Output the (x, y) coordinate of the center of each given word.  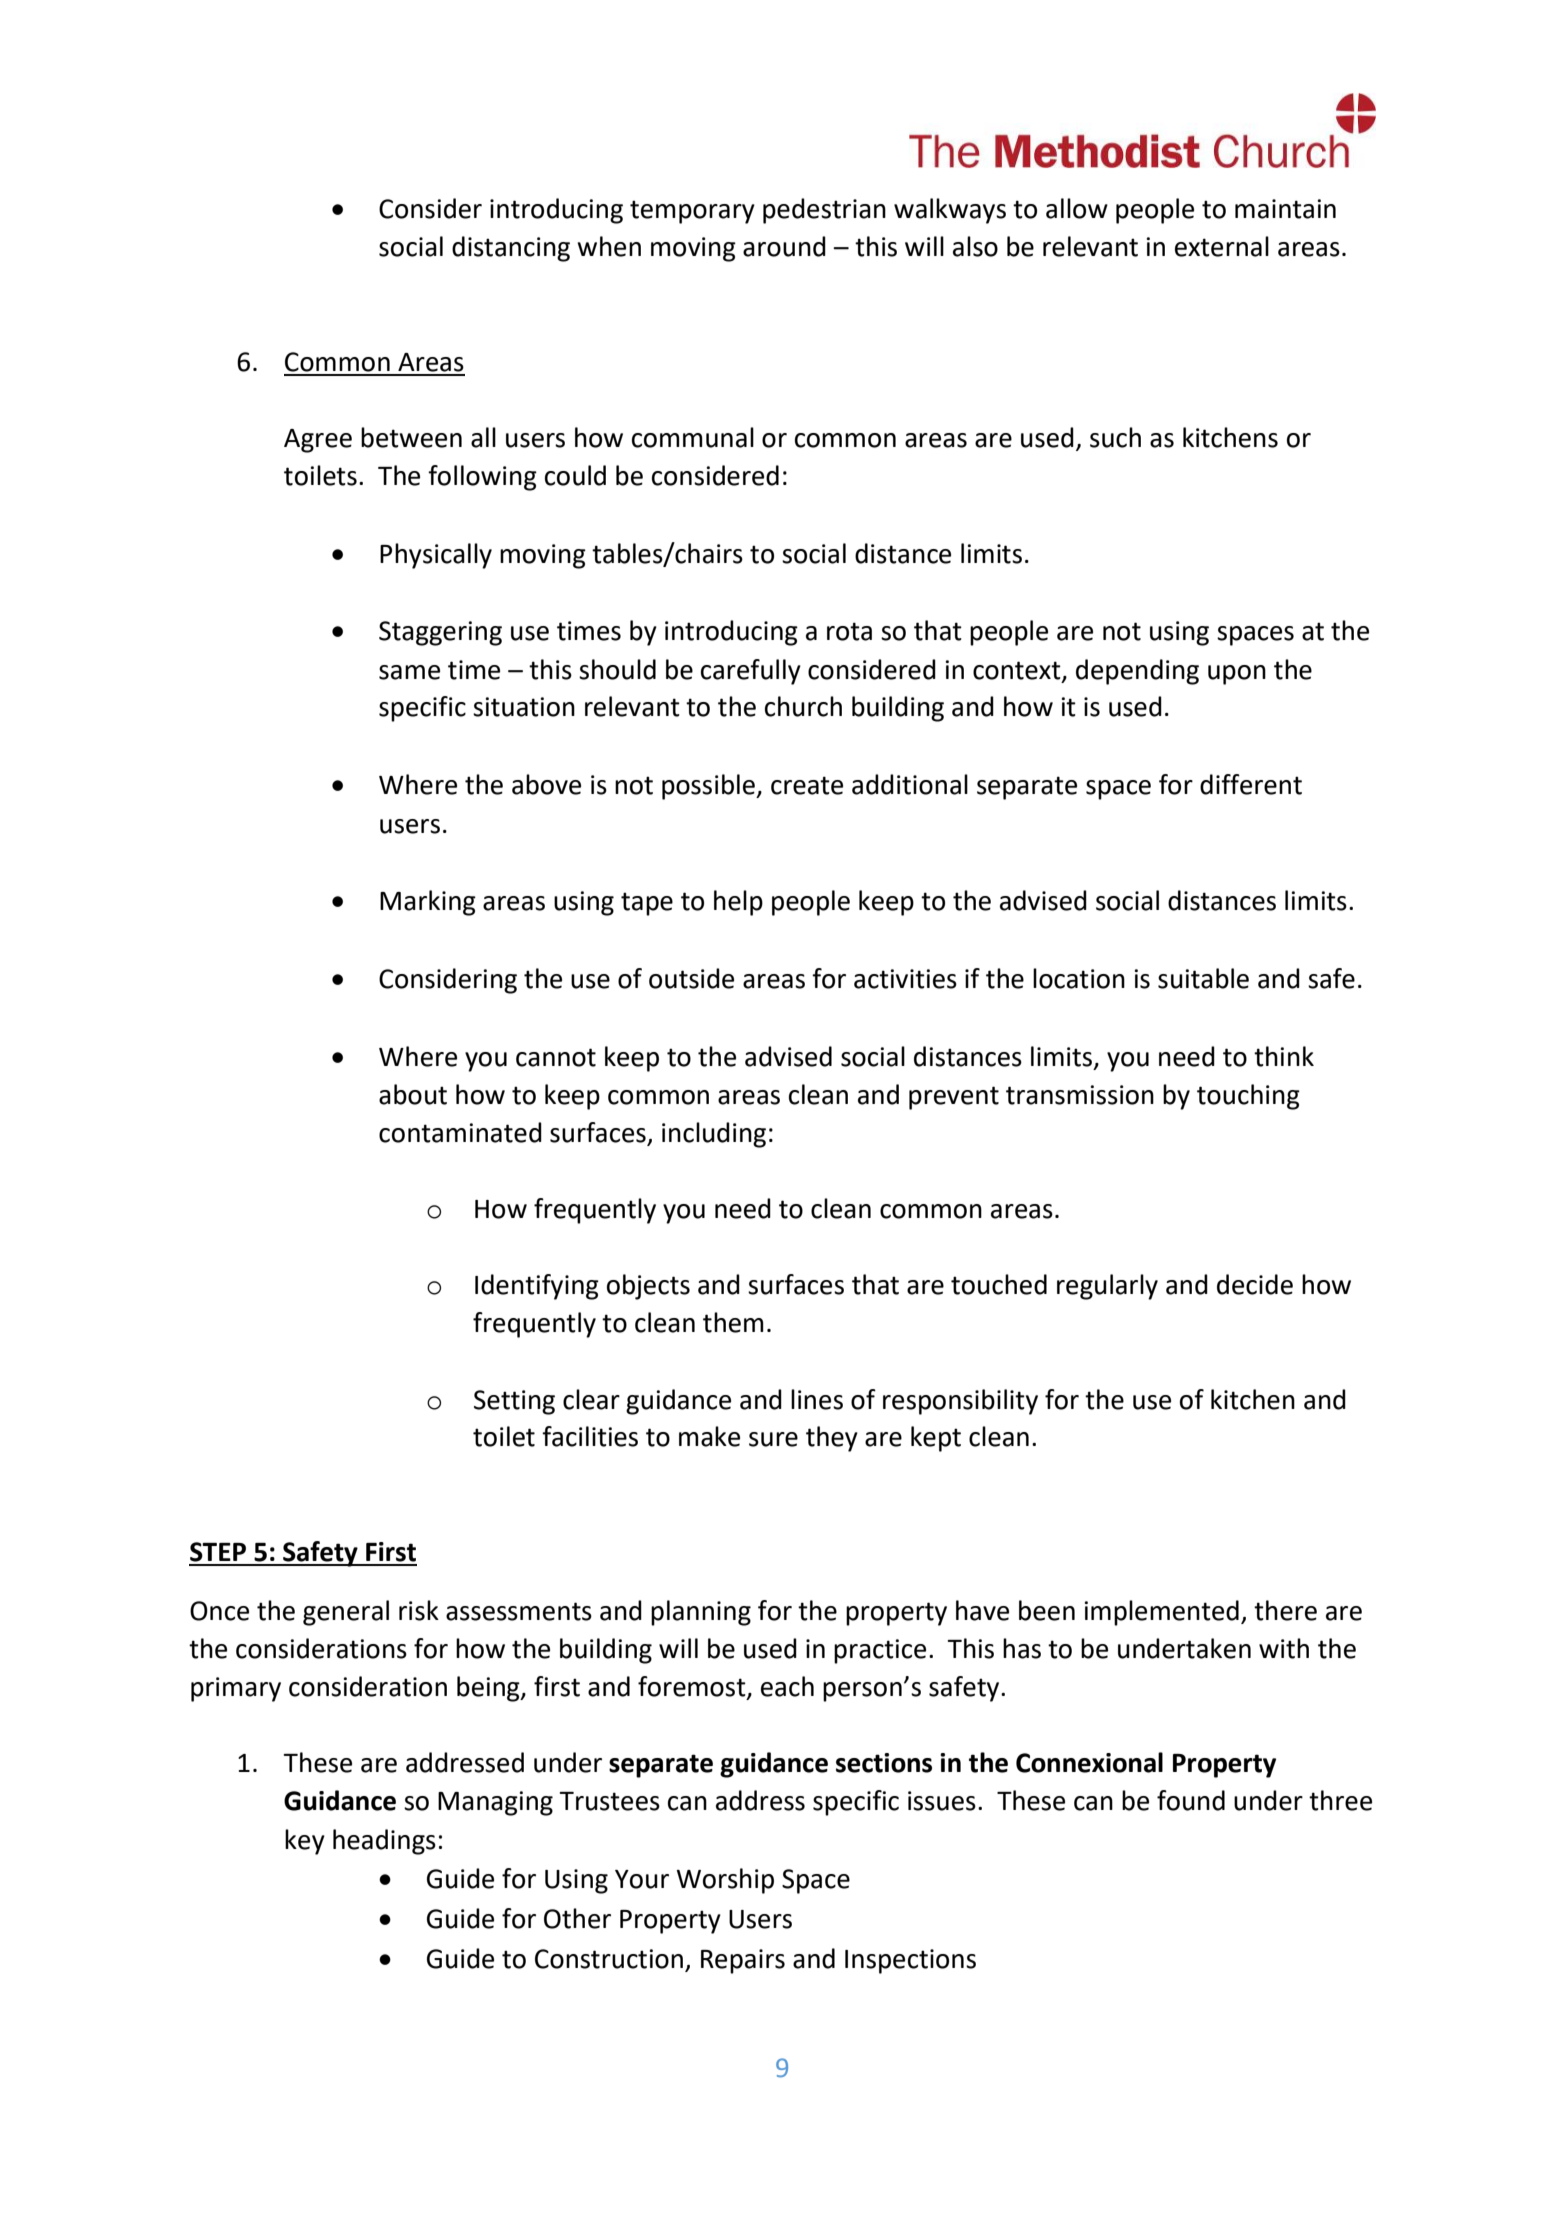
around (784, 246)
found (1191, 1800)
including (714, 1135)
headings (384, 1842)
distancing (511, 249)
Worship (725, 1881)
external (1222, 246)
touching (1248, 1097)
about (413, 1094)
